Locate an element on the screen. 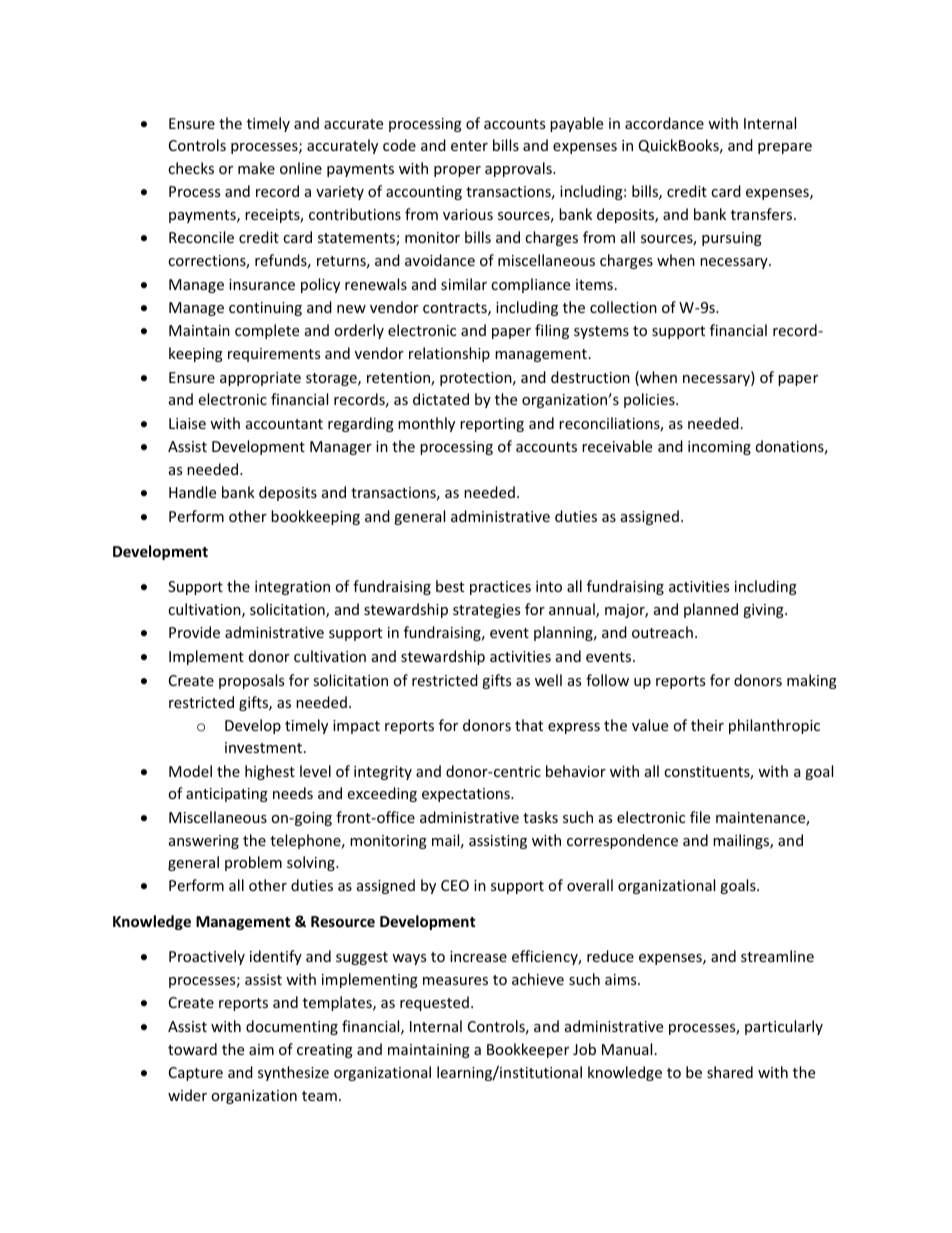 Image resolution: width=952 pixels, height=1233 pixels. make is located at coordinates (256, 168).
